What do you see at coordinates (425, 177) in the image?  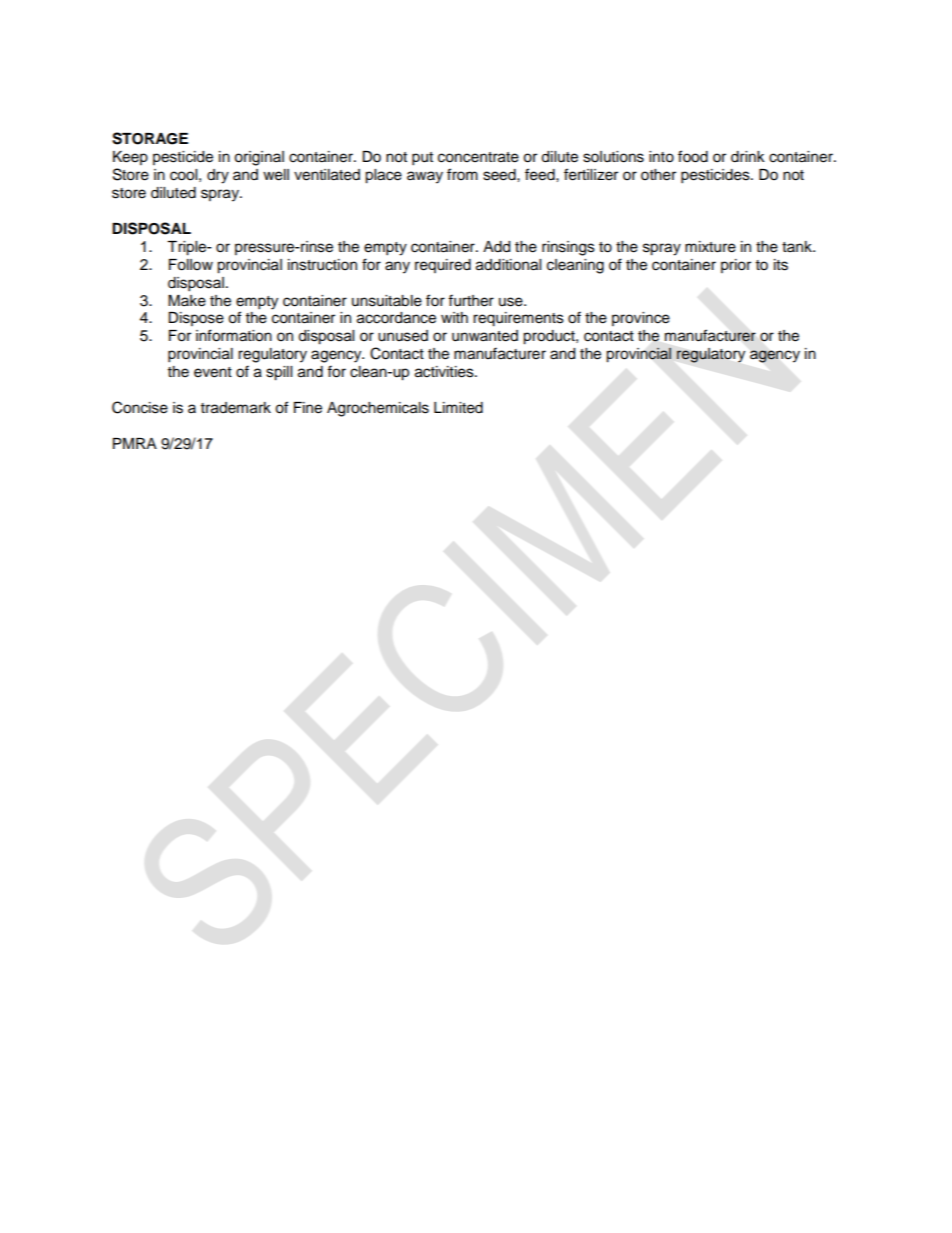 I see `away` at bounding box center [425, 177].
